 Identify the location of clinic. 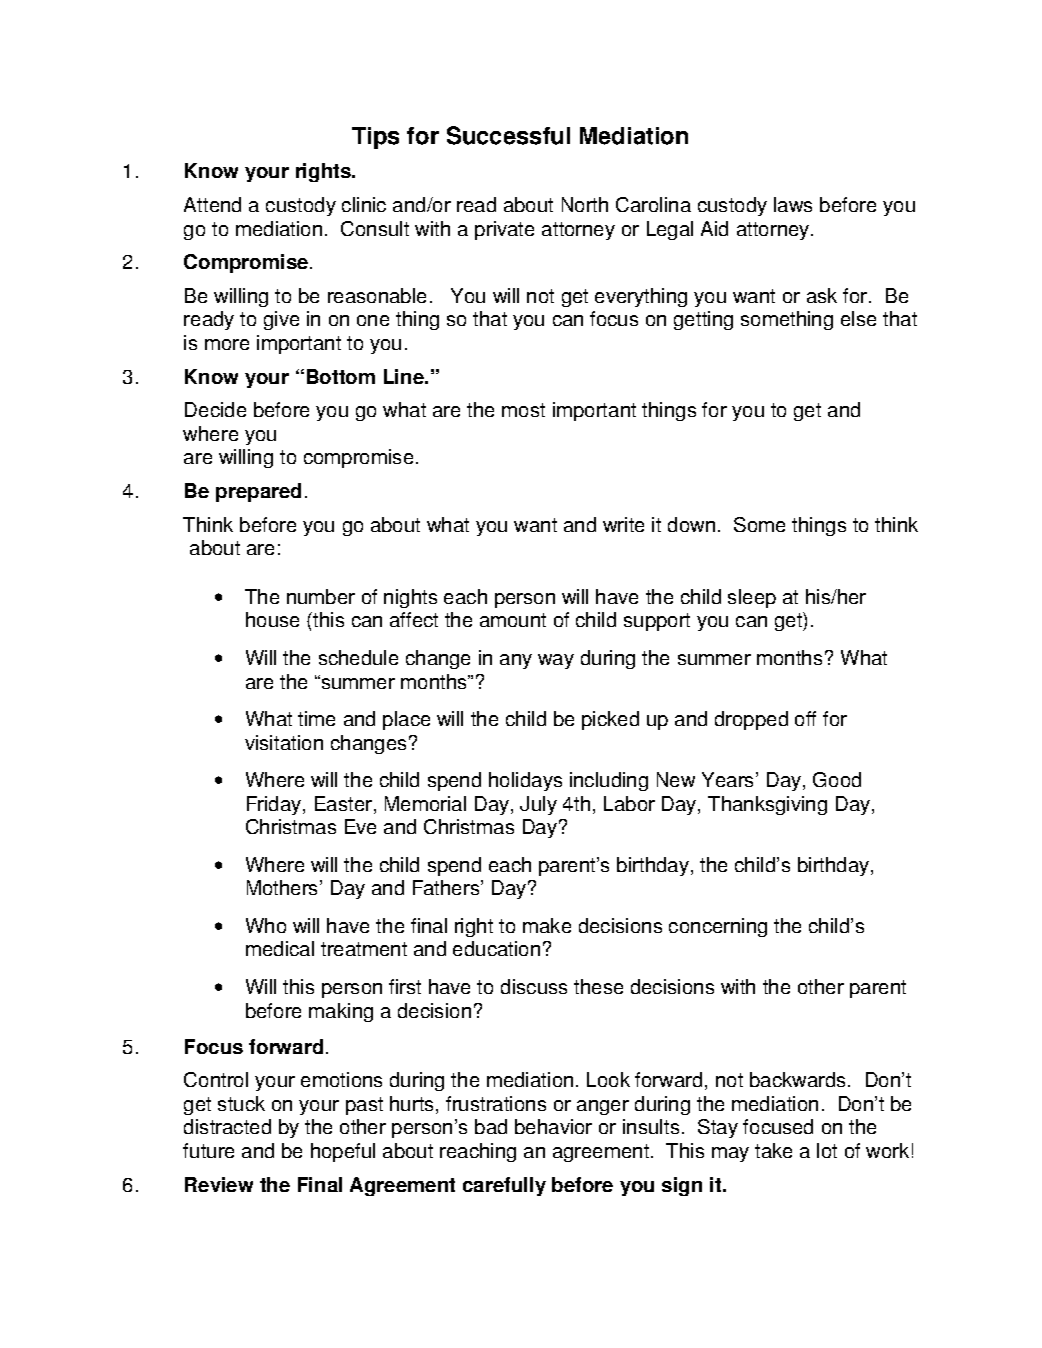
(364, 204).
